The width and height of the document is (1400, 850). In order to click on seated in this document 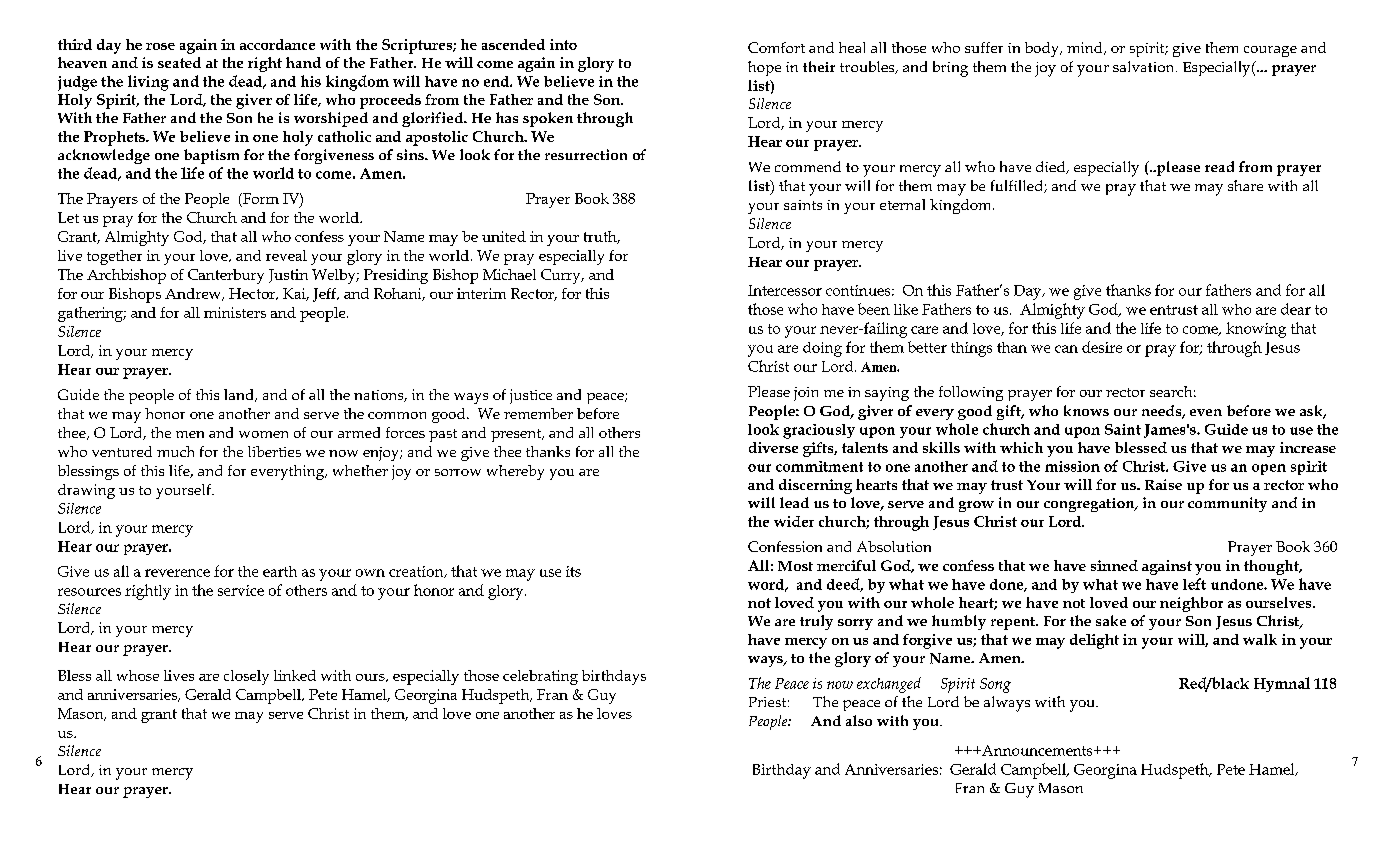, I will do `click(179, 62)`.
